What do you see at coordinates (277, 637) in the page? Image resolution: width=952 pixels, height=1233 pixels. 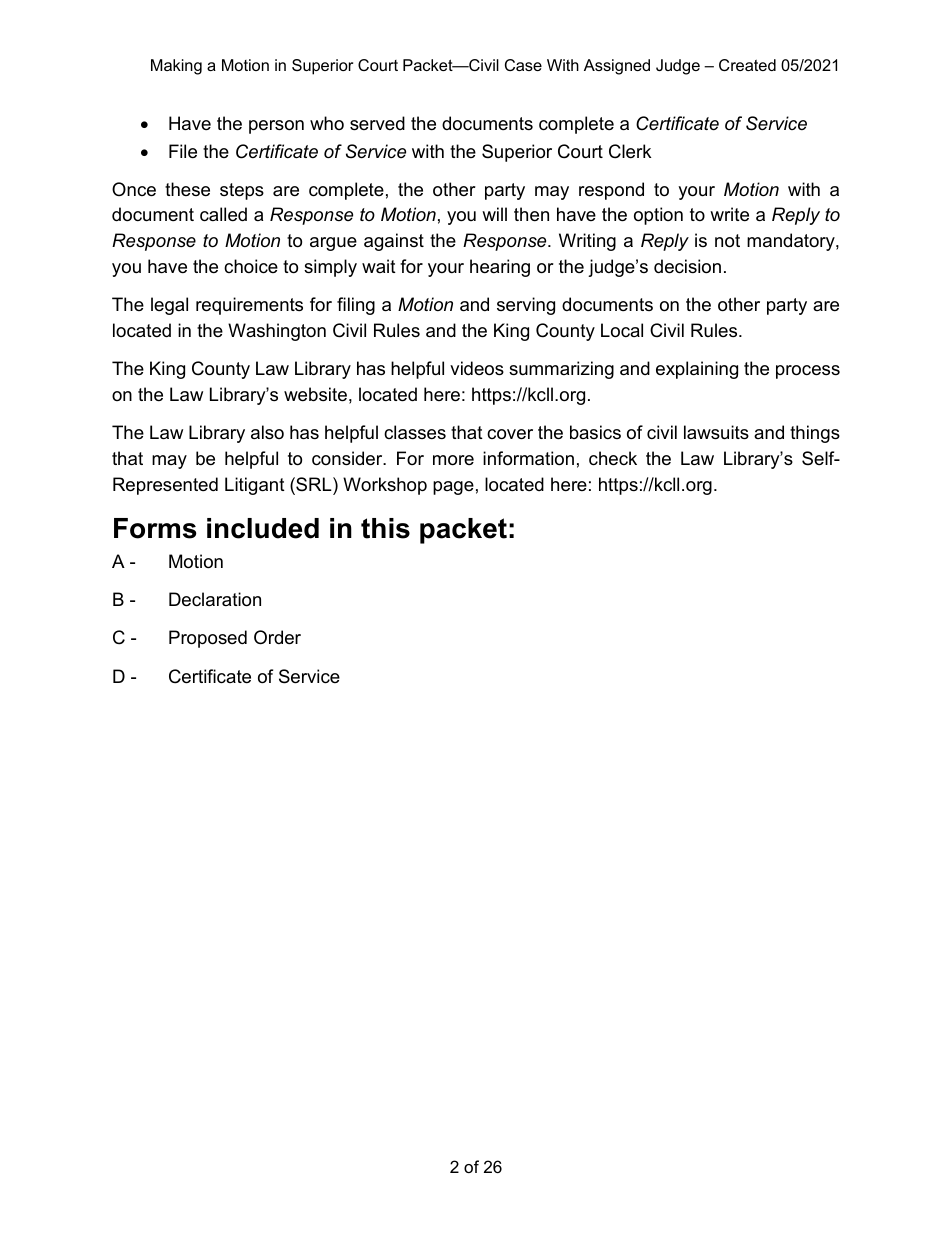 I see `Order` at bounding box center [277, 637].
